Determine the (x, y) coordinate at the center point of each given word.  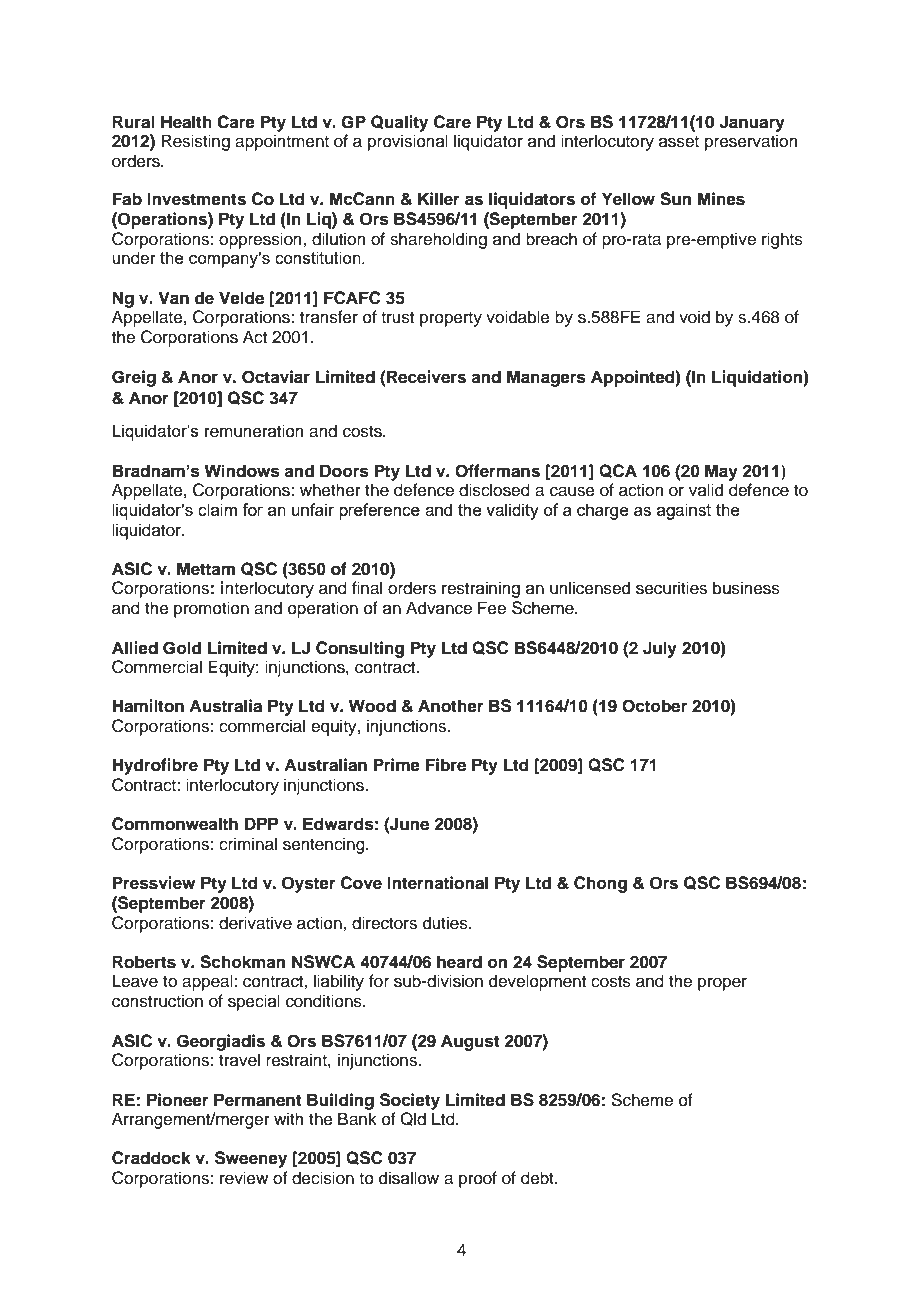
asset (679, 142)
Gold (182, 648)
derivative (255, 923)
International (437, 883)
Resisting (195, 142)
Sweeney (251, 1159)
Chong (600, 884)
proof (478, 1179)
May (721, 472)
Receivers (426, 377)
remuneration (254, 431)
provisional (408, 142)
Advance (439, 608)
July (660, 649)
